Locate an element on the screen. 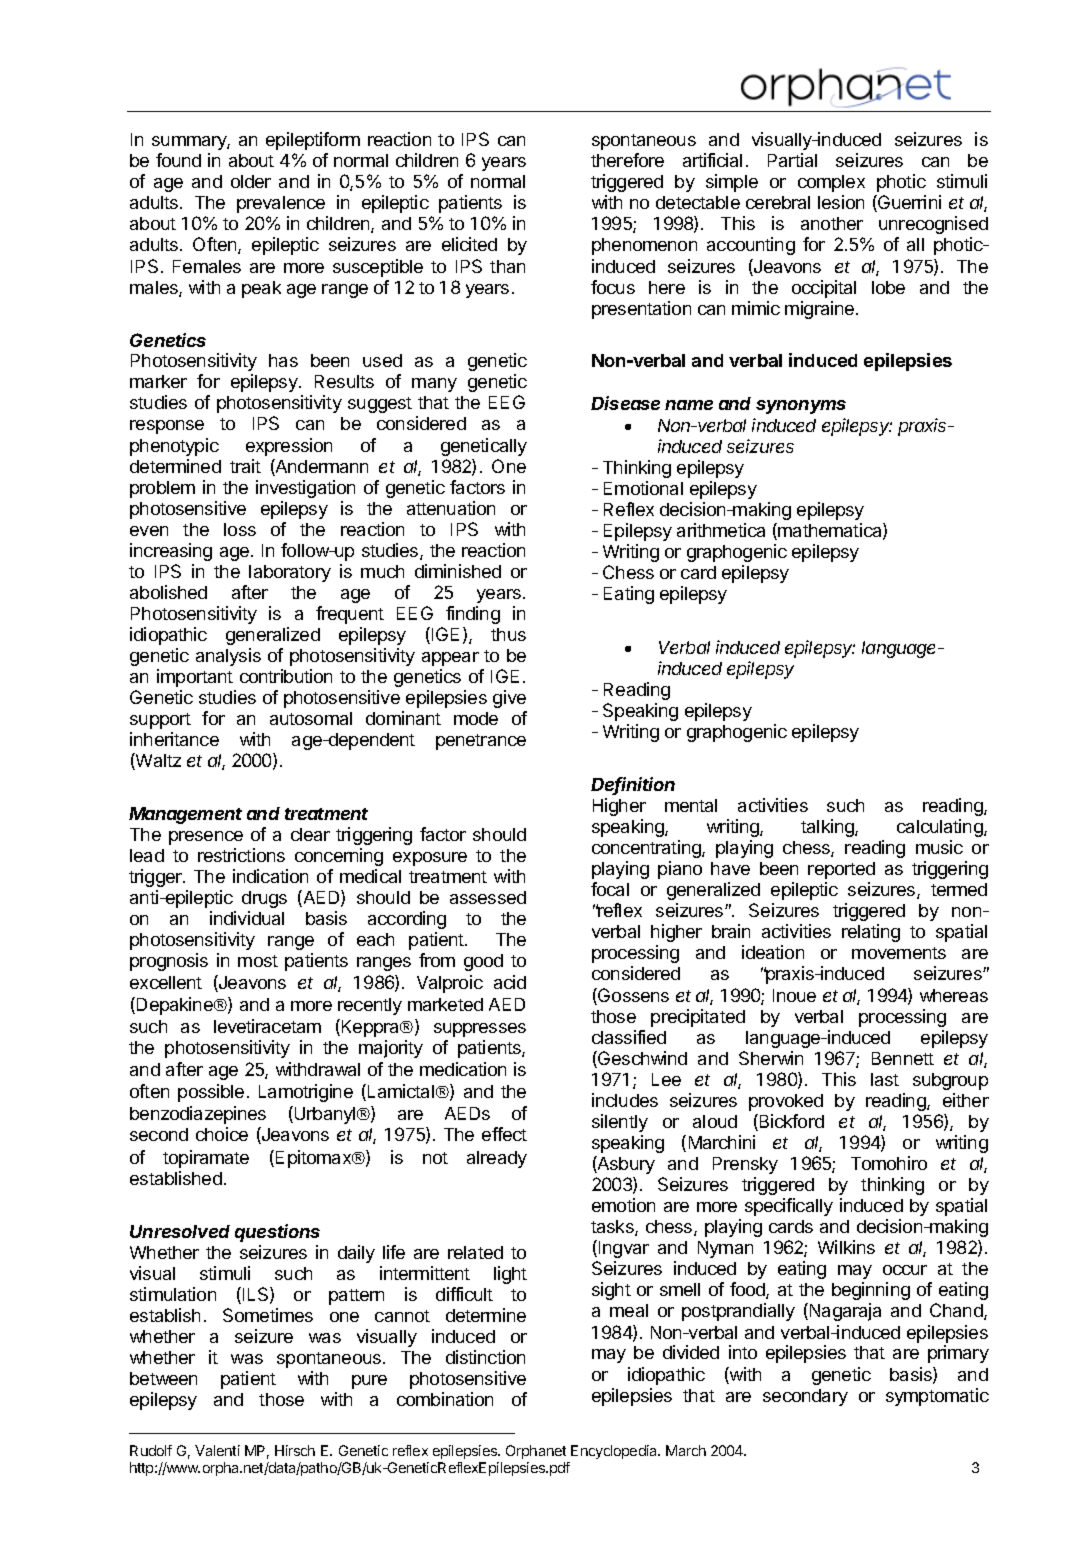  than is located at coordinates (507, 266).
